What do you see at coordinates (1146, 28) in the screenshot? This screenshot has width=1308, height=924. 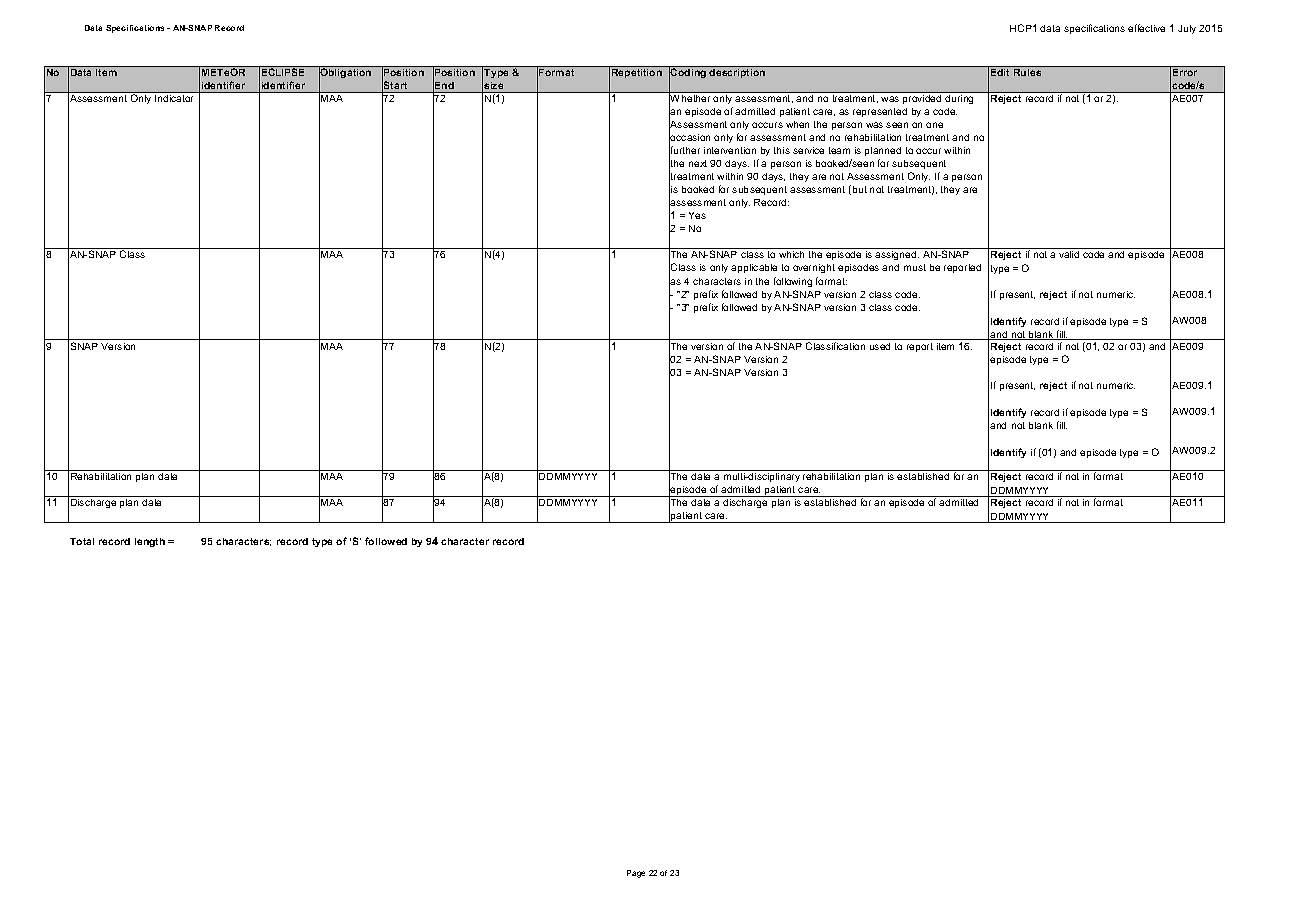 I see `effective` at bounding box center [1146, 28].
